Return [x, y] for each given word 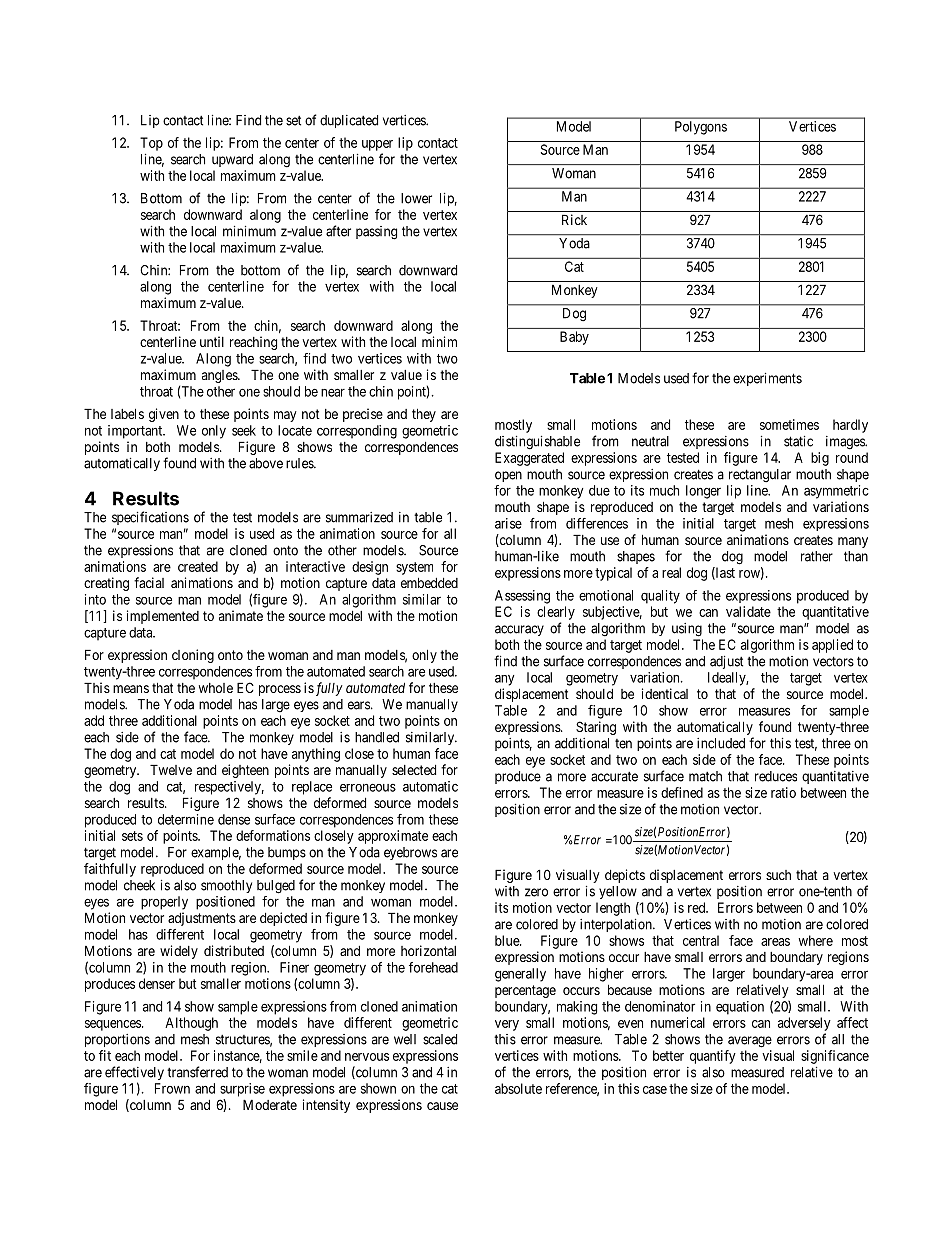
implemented [163, 617]
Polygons [701, 128]
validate [748, 611]
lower [416, 198]
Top [151, 144]
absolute [518, 1088]
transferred [197, 1072]
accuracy [519, 630]
